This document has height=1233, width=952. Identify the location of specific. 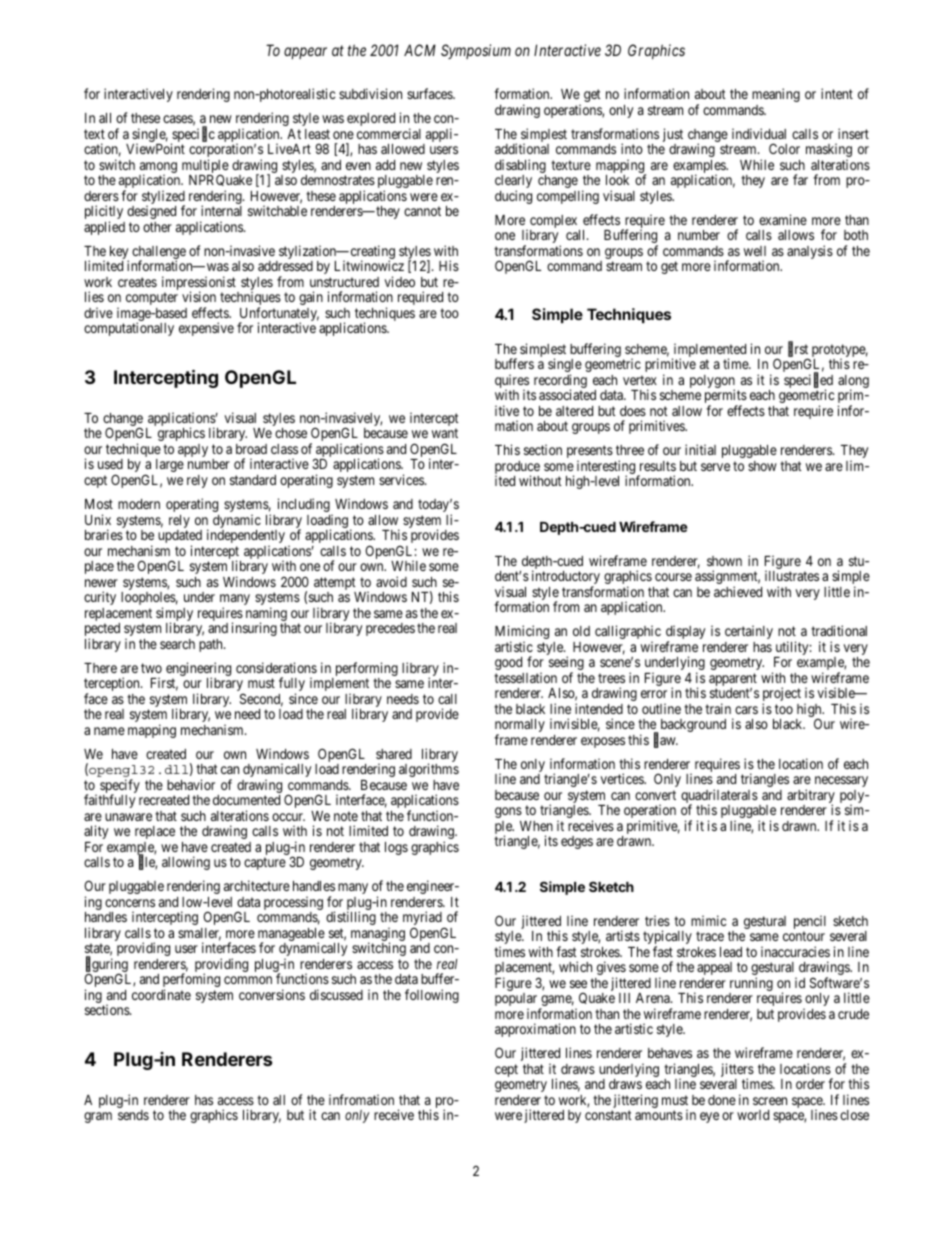
(193, 136).
